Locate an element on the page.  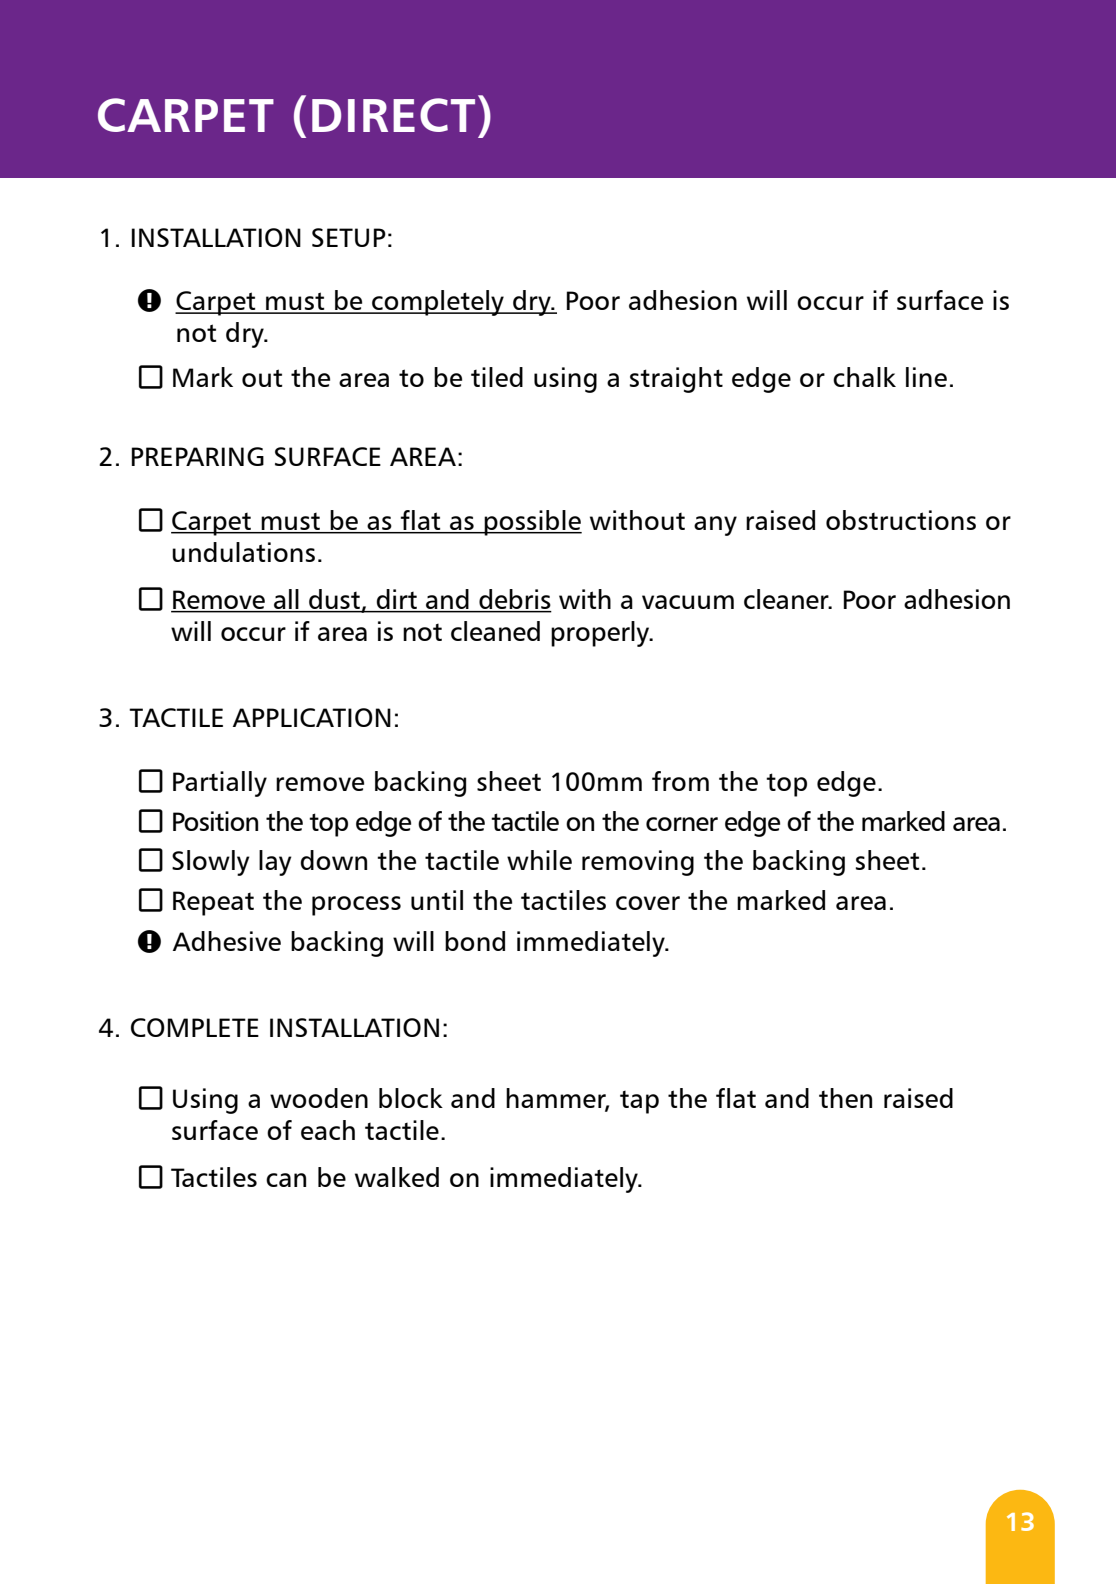
chalk is located at coordinates (864, 377).
